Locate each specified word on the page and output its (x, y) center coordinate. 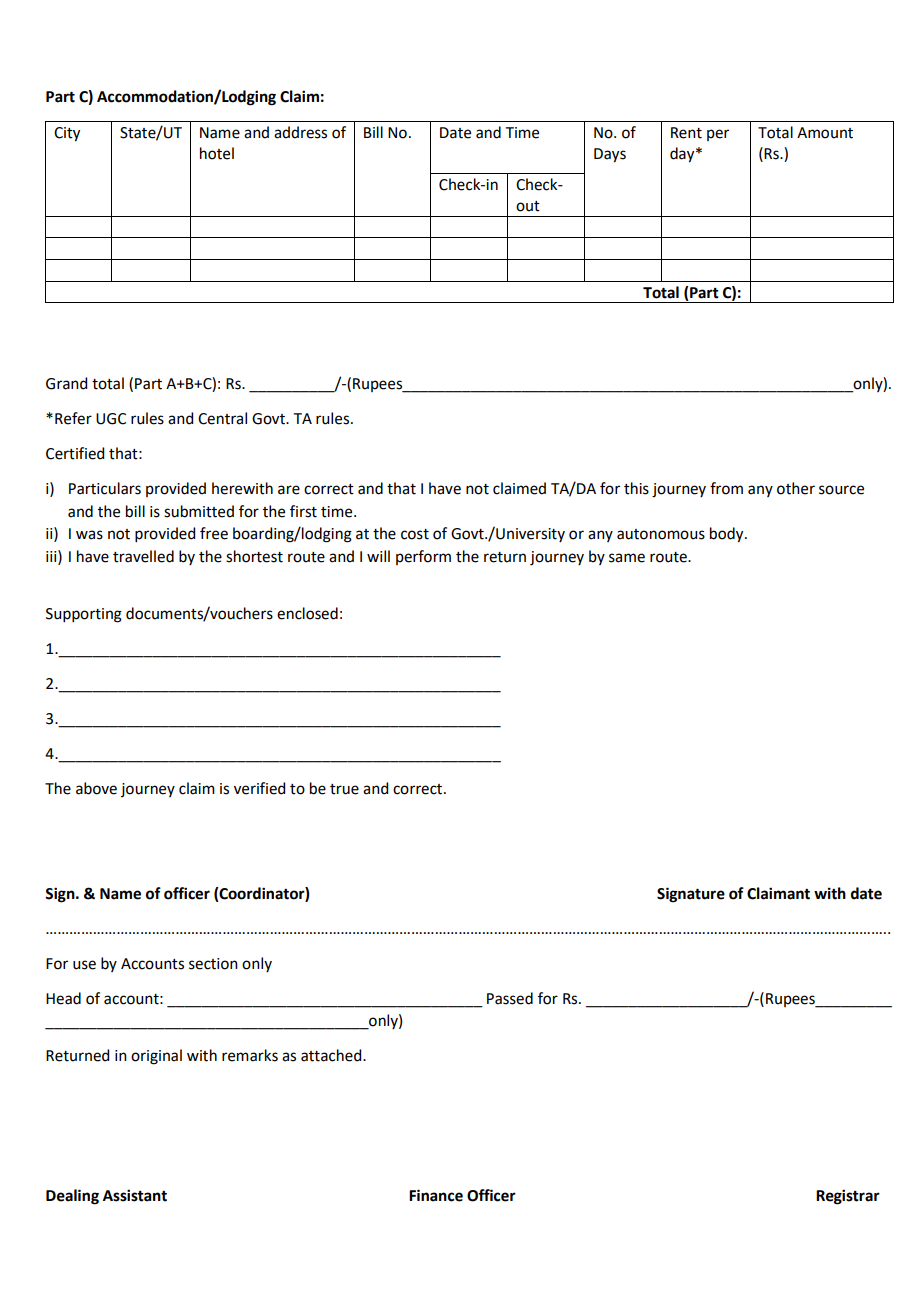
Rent (686, 133)
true (344, 789)
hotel (217, 153)
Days (610, 155)
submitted (199, 511)
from (726, 488)
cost (415, 534)
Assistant (135, 1195)
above (96, 788)
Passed (510, 998)
